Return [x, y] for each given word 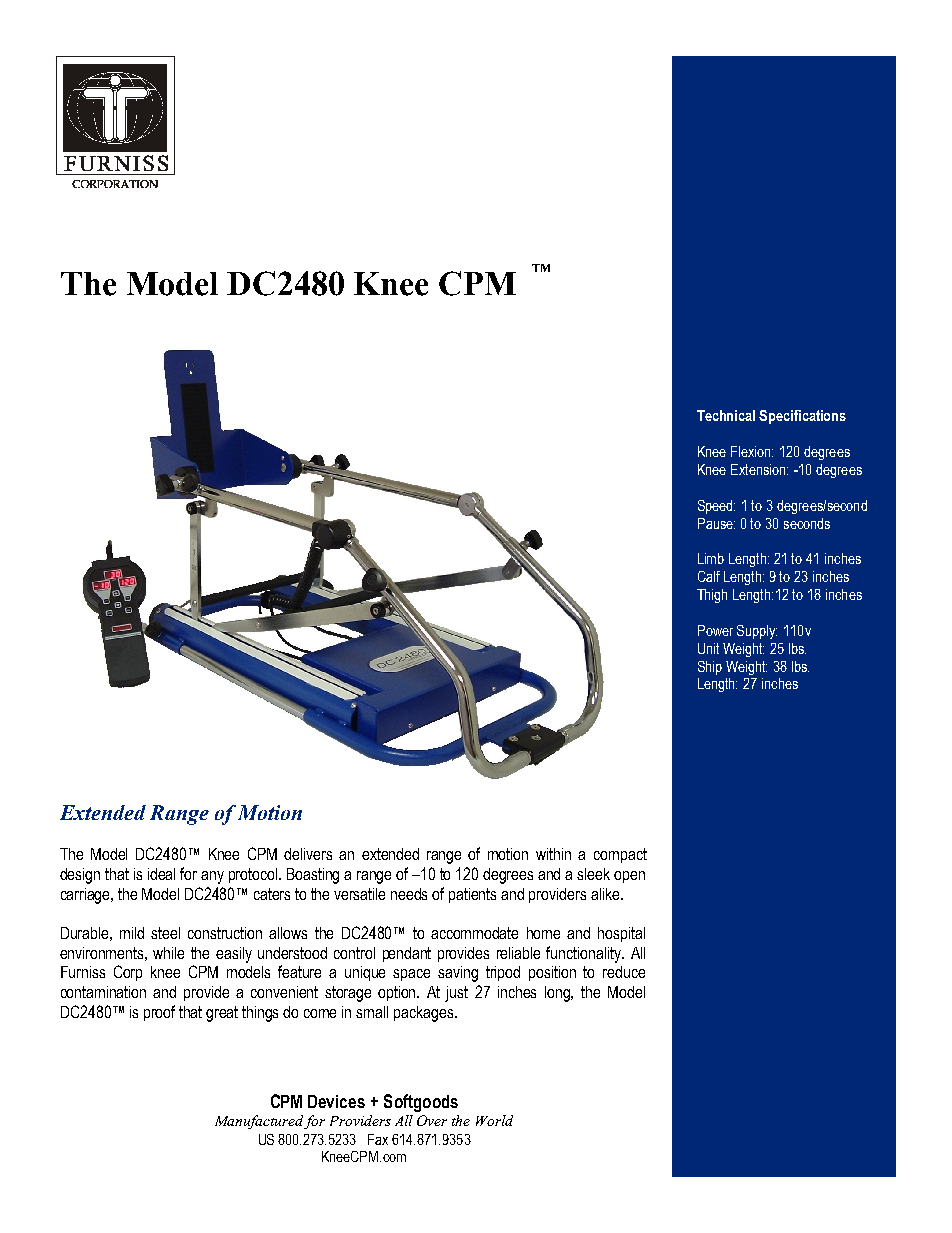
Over [432, 1120]
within [553, 854]
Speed [716, 507]
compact [620, 855]
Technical [726, 415]
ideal [161, 874]
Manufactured [260, 1122]
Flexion [752, 451]
